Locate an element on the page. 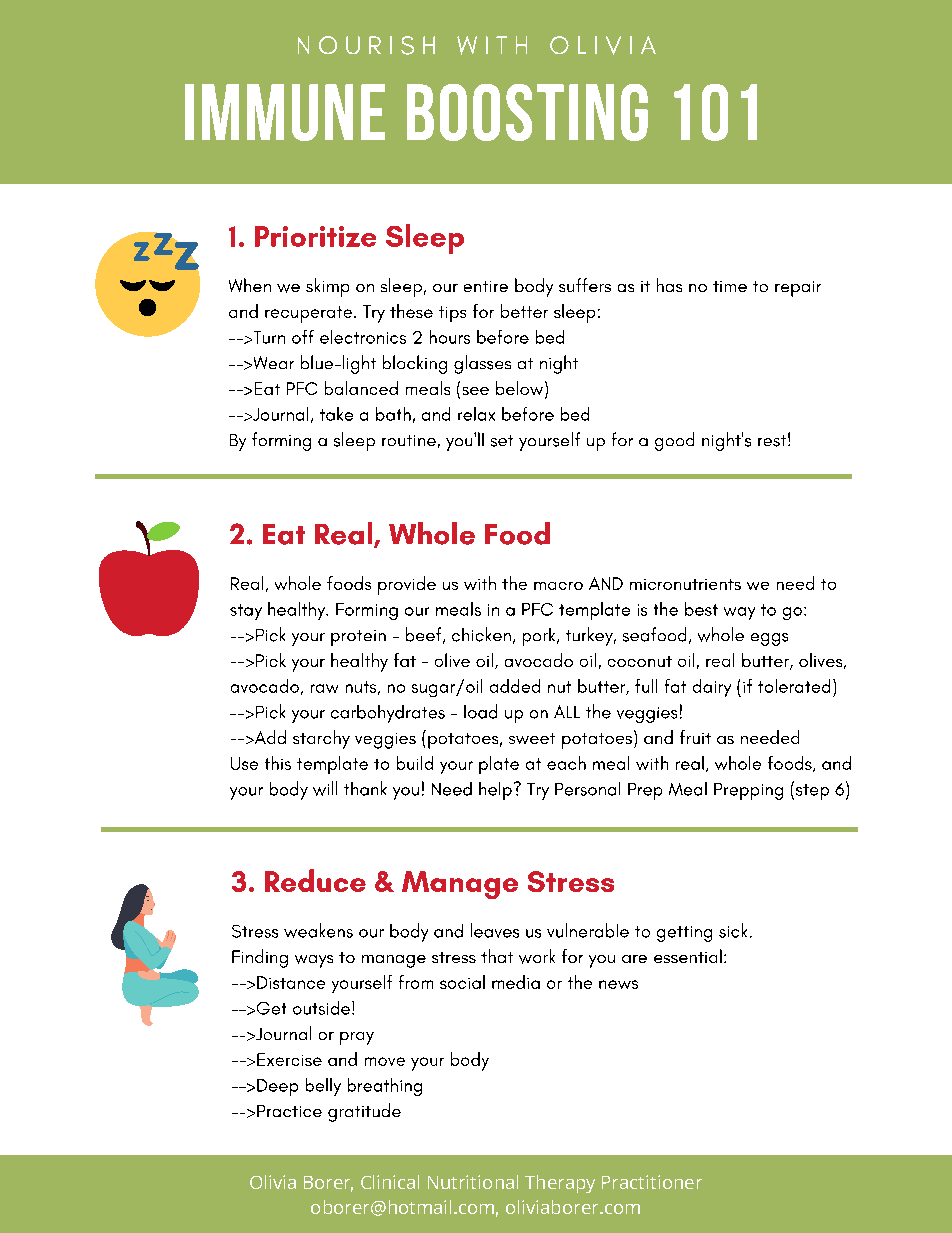 The width and height of the document is (952, 1233). entire is located at coordinates (486, 286).
